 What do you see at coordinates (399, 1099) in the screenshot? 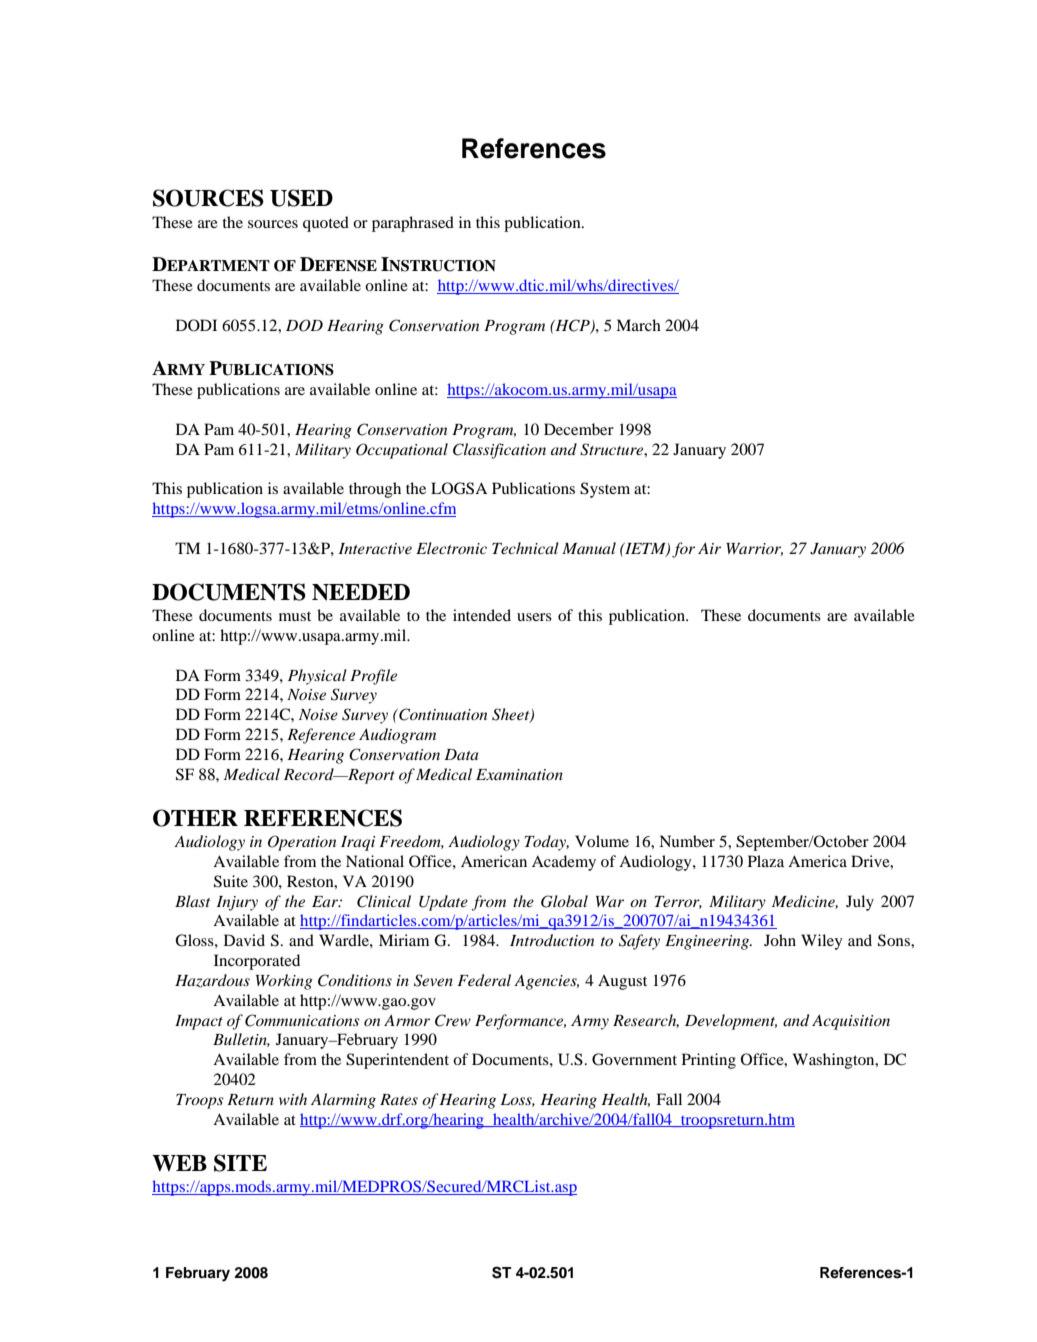
I see `Rates` at bounding box center [399, 1099].
